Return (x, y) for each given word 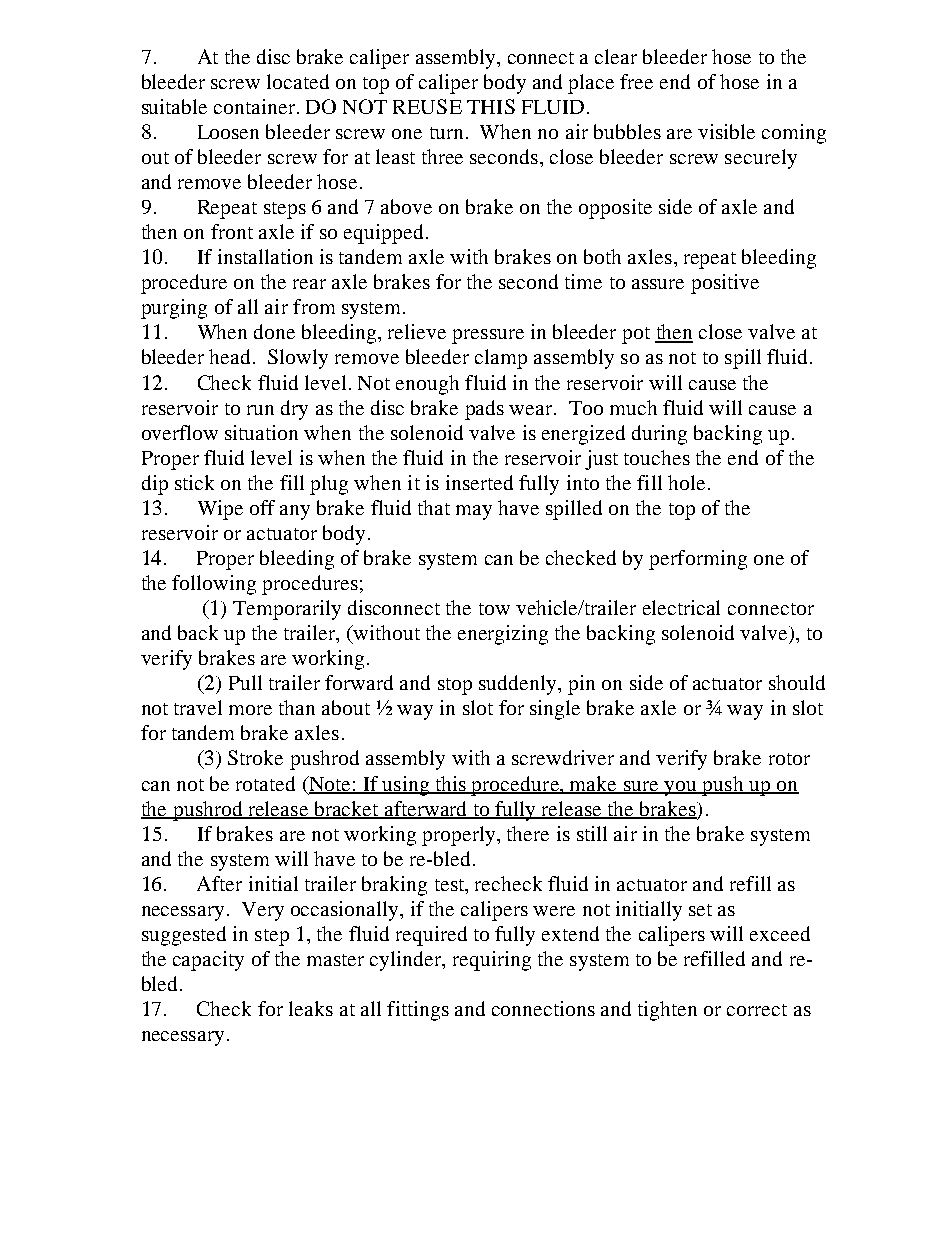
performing (698, 560)
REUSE (427, 106)
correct (757, 1010)
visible (726, 131)
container (256, 106)
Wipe (220, 510)
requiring (492, 961)
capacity (208, 961)
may (474, 512)
